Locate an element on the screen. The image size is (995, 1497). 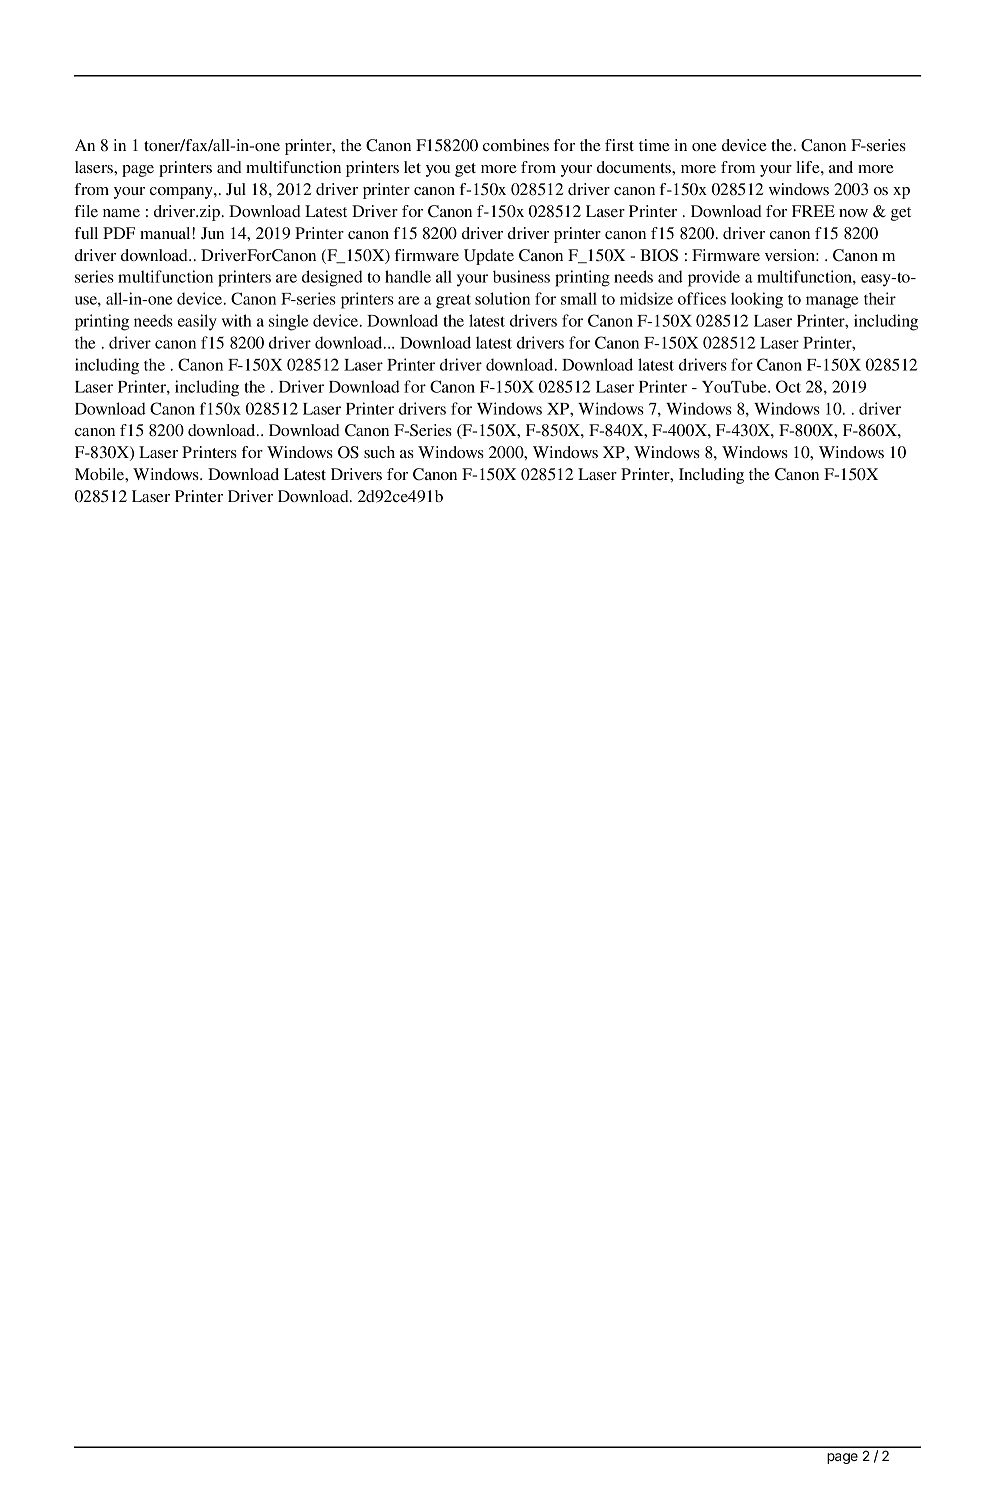
great is located at coordinates (453, 301).
